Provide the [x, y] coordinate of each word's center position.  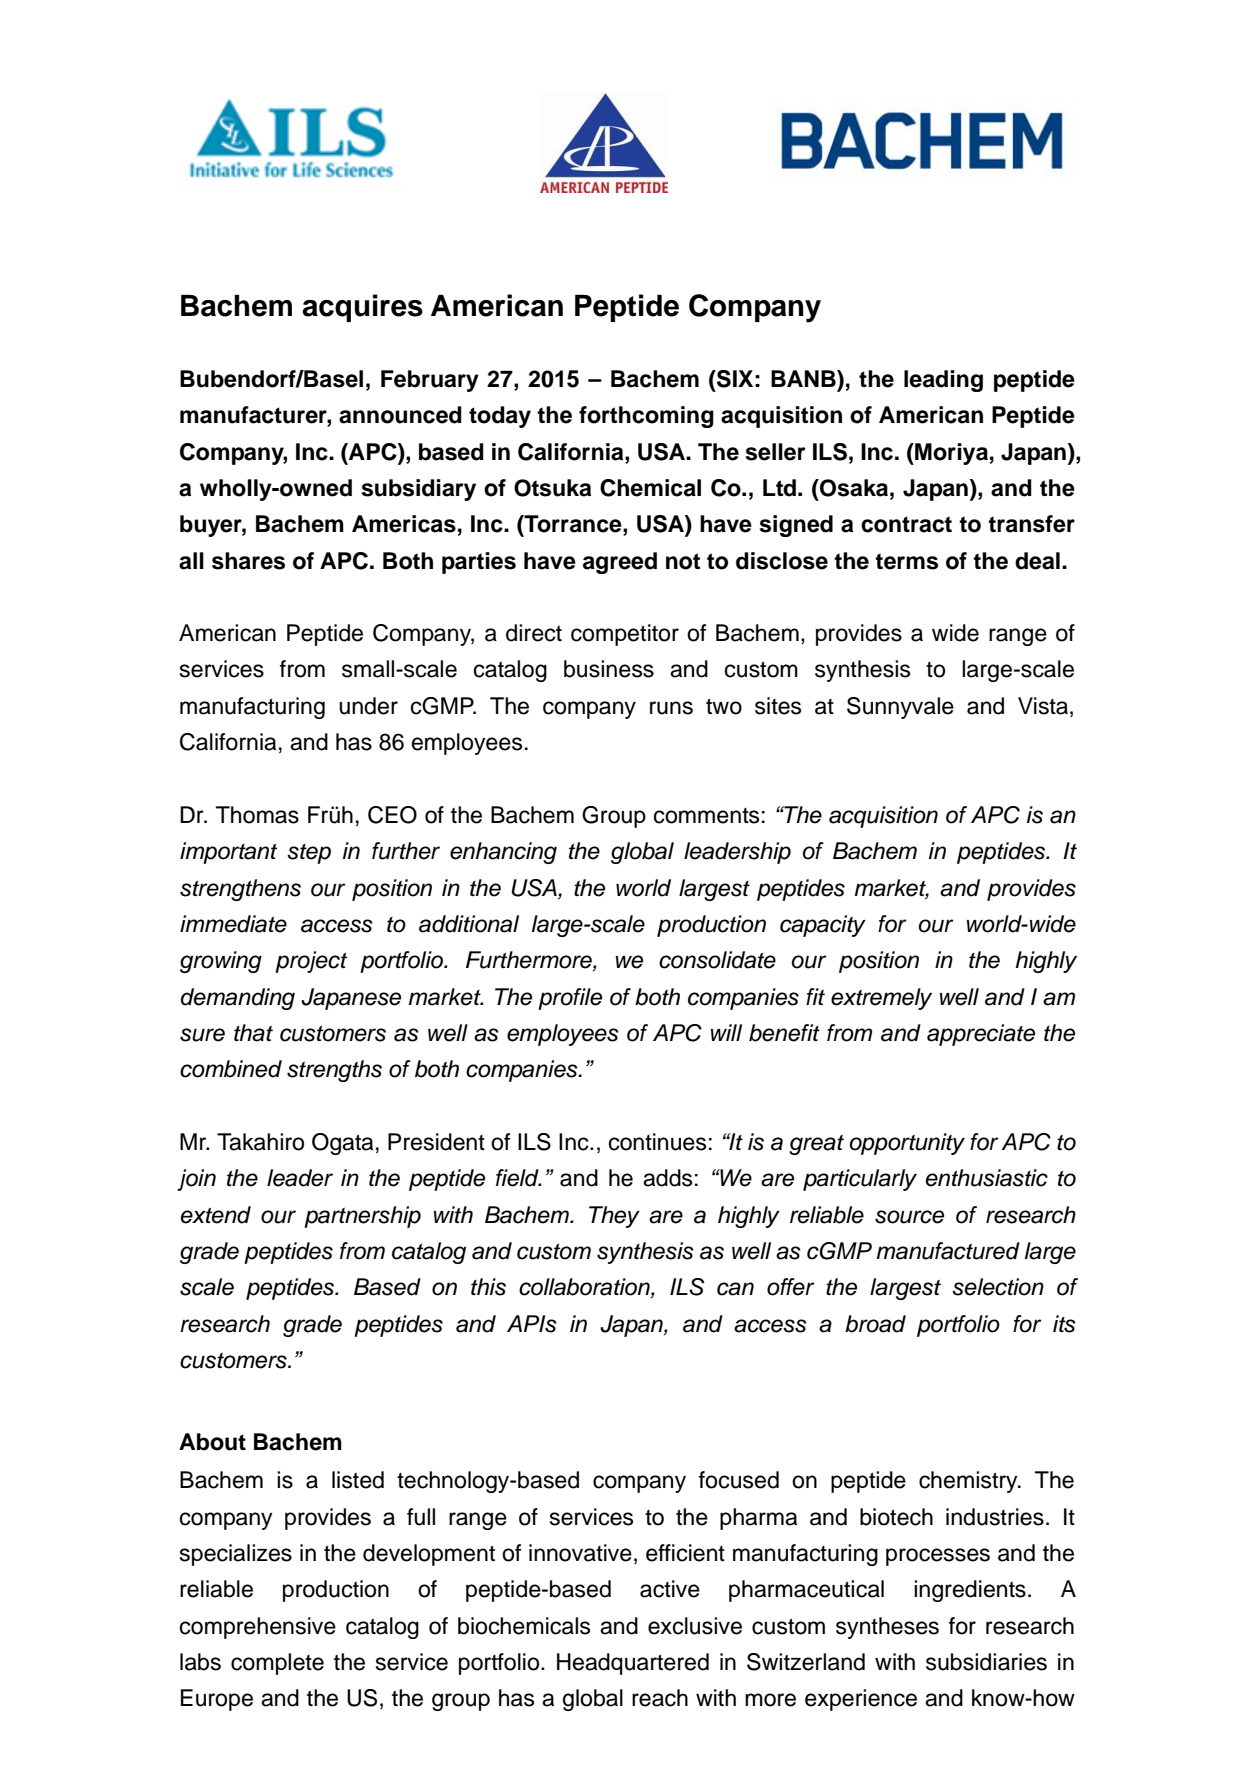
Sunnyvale [900, 708]
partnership [362, 1217]
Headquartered [633, 1664]
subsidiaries [986, 1662]
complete [277, 1664]
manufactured [948, 1251]
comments [706, 816]
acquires [362, 308]
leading [943, 381]
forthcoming [646, 417]
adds [667, 1178]
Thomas [257, 815]
